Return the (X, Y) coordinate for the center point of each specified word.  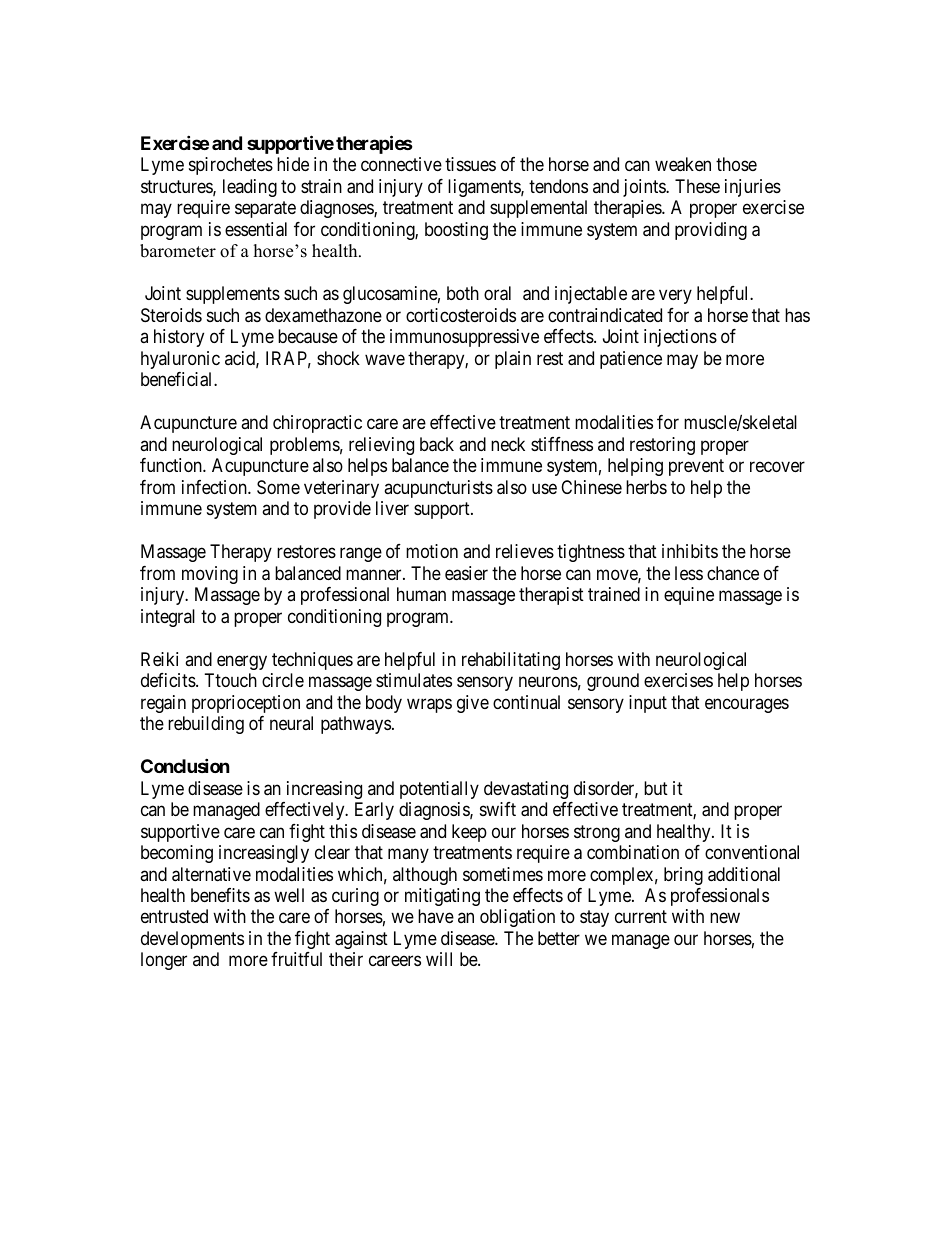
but (656, 788)
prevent (696, 467)
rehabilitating (511, 661)
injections (680, 338)
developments (192, 940)
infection (215, 487)
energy (242, 662)
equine (689, 596)
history (179, 338)
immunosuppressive (464, 338)
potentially (439, 790)
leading (250, 188)
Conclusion (185, 766)
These (697, 186)
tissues (470, 164)
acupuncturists (438, 489)
